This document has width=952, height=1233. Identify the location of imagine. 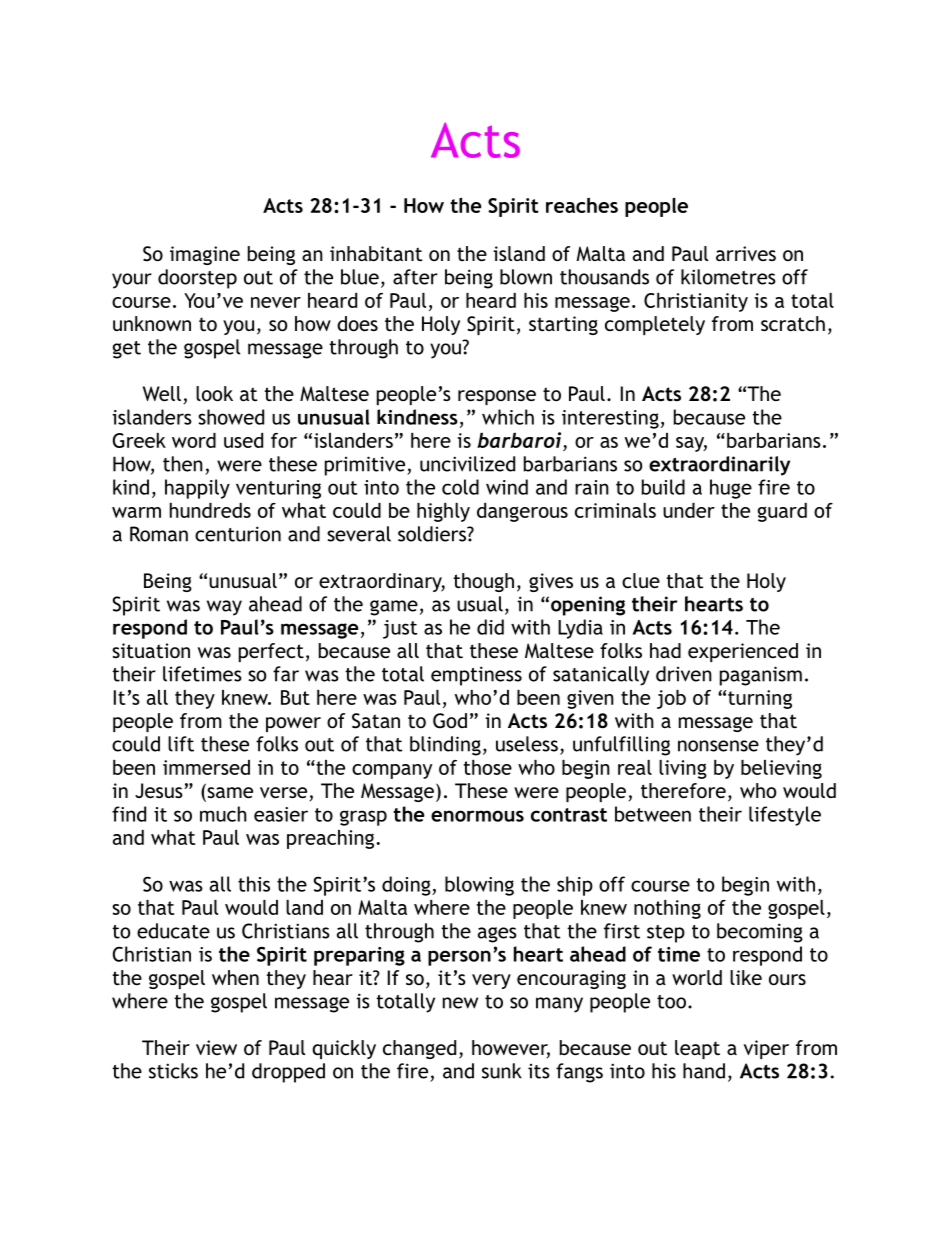
(205, 255).
